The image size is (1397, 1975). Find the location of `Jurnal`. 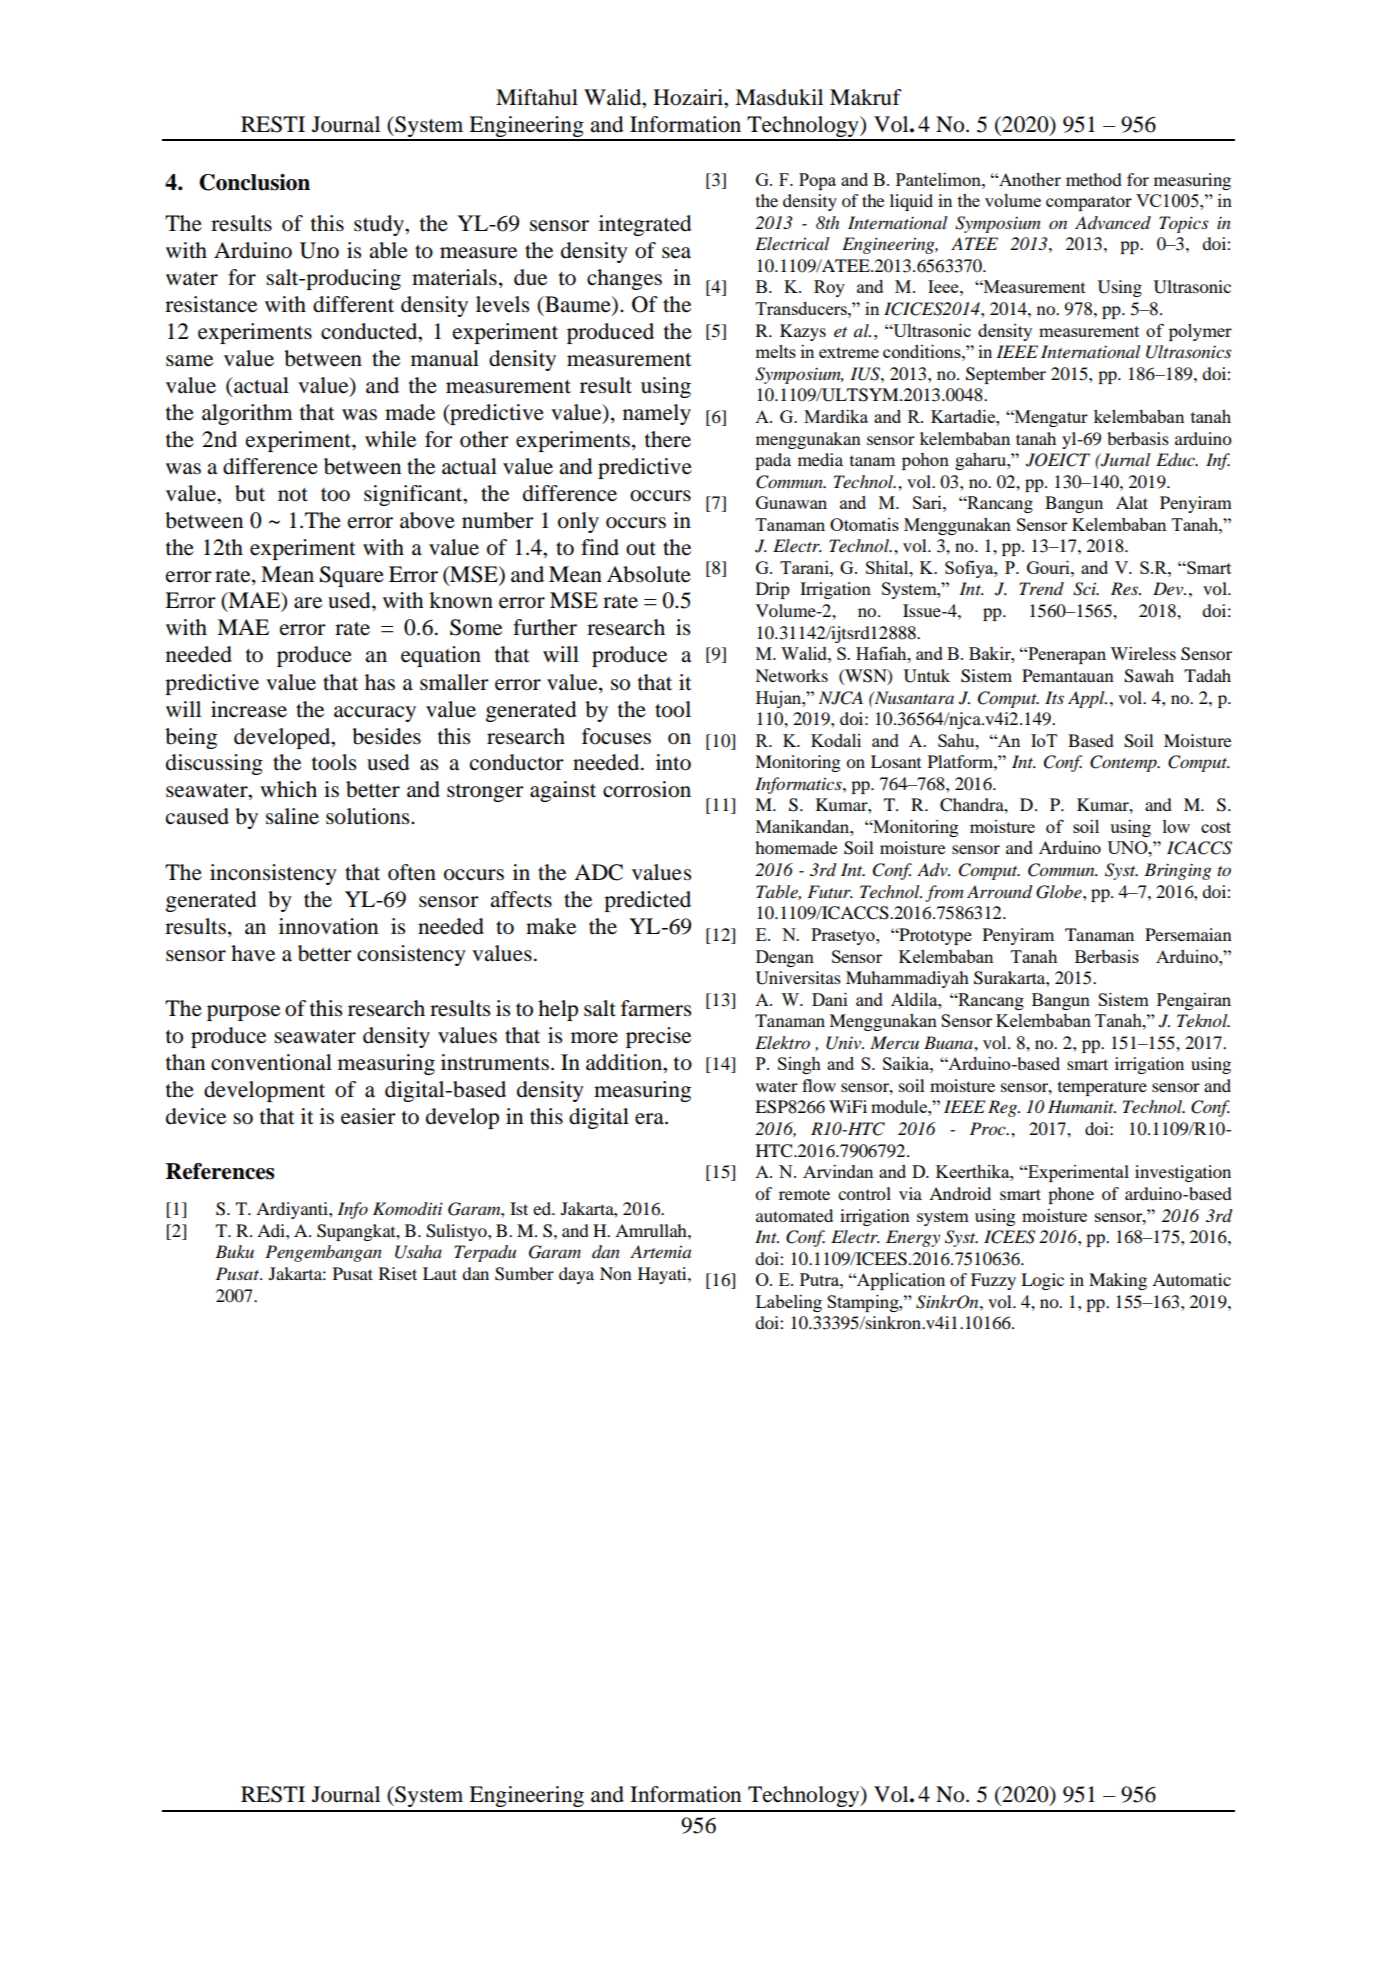

Jurnal is located at coordinates (1125, 460).
